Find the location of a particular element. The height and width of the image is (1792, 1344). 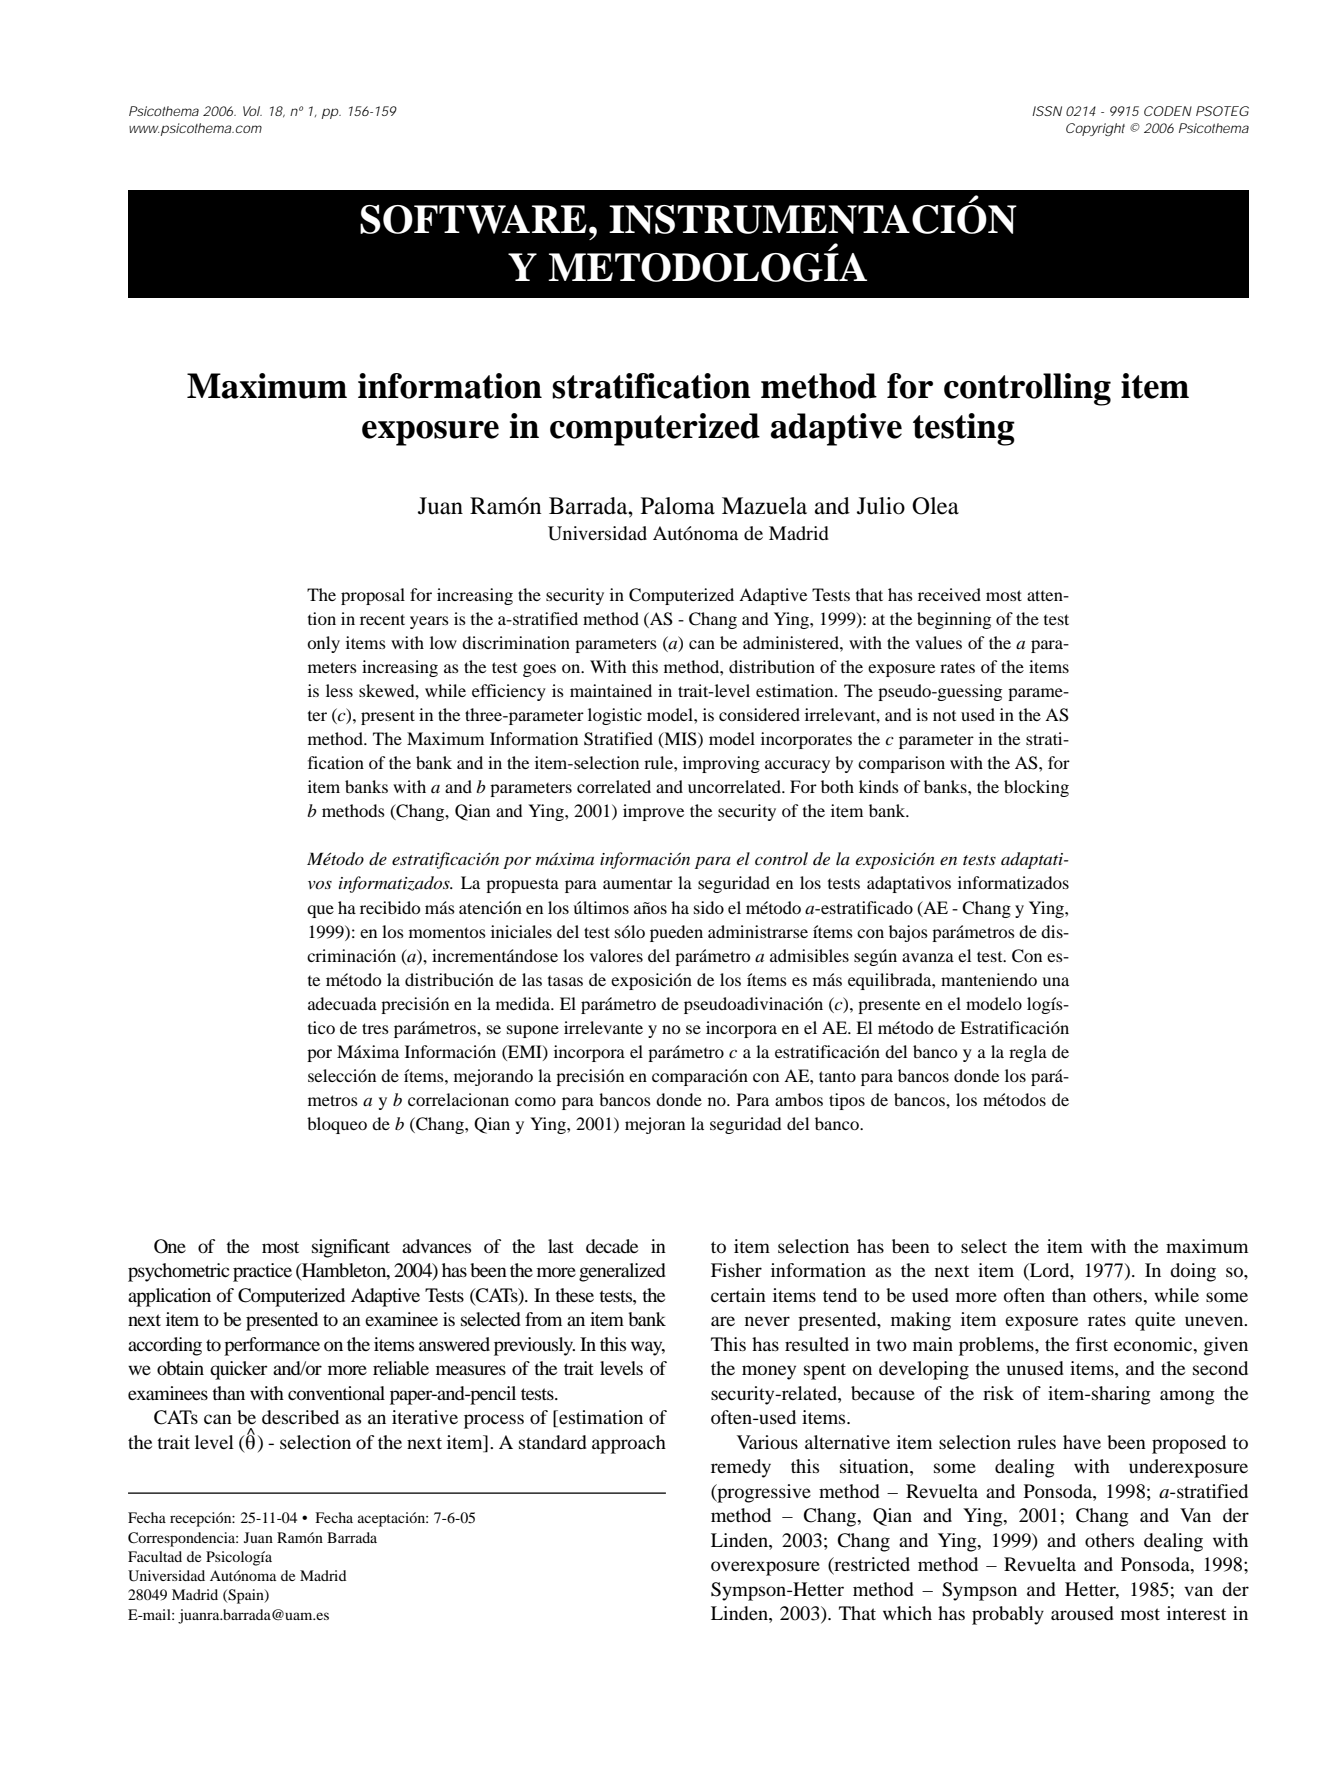

beginning is located at coordinates (954, 620).
